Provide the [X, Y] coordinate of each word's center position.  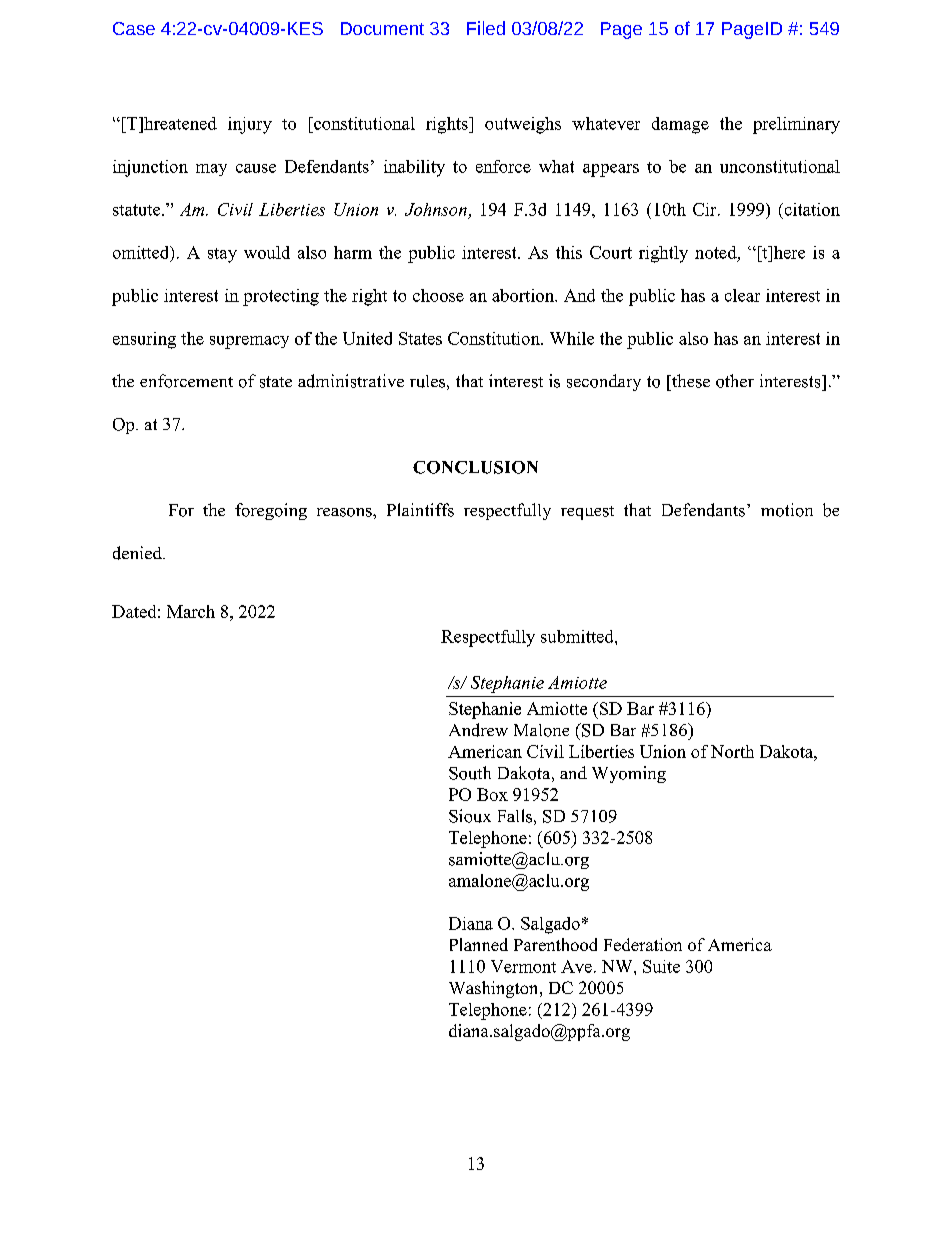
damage [680, 125]
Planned [479, 944]
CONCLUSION [475, 467]
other [735, 381]
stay [222, 255]
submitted [578, 636]
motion [787, 510]
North [732, 751]
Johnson [436, 209]
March [191, 611]
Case [134, 28]
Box [492, 794]
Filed [486, 28]
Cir [706, 209]
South [470, 773]
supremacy [249, 342]
